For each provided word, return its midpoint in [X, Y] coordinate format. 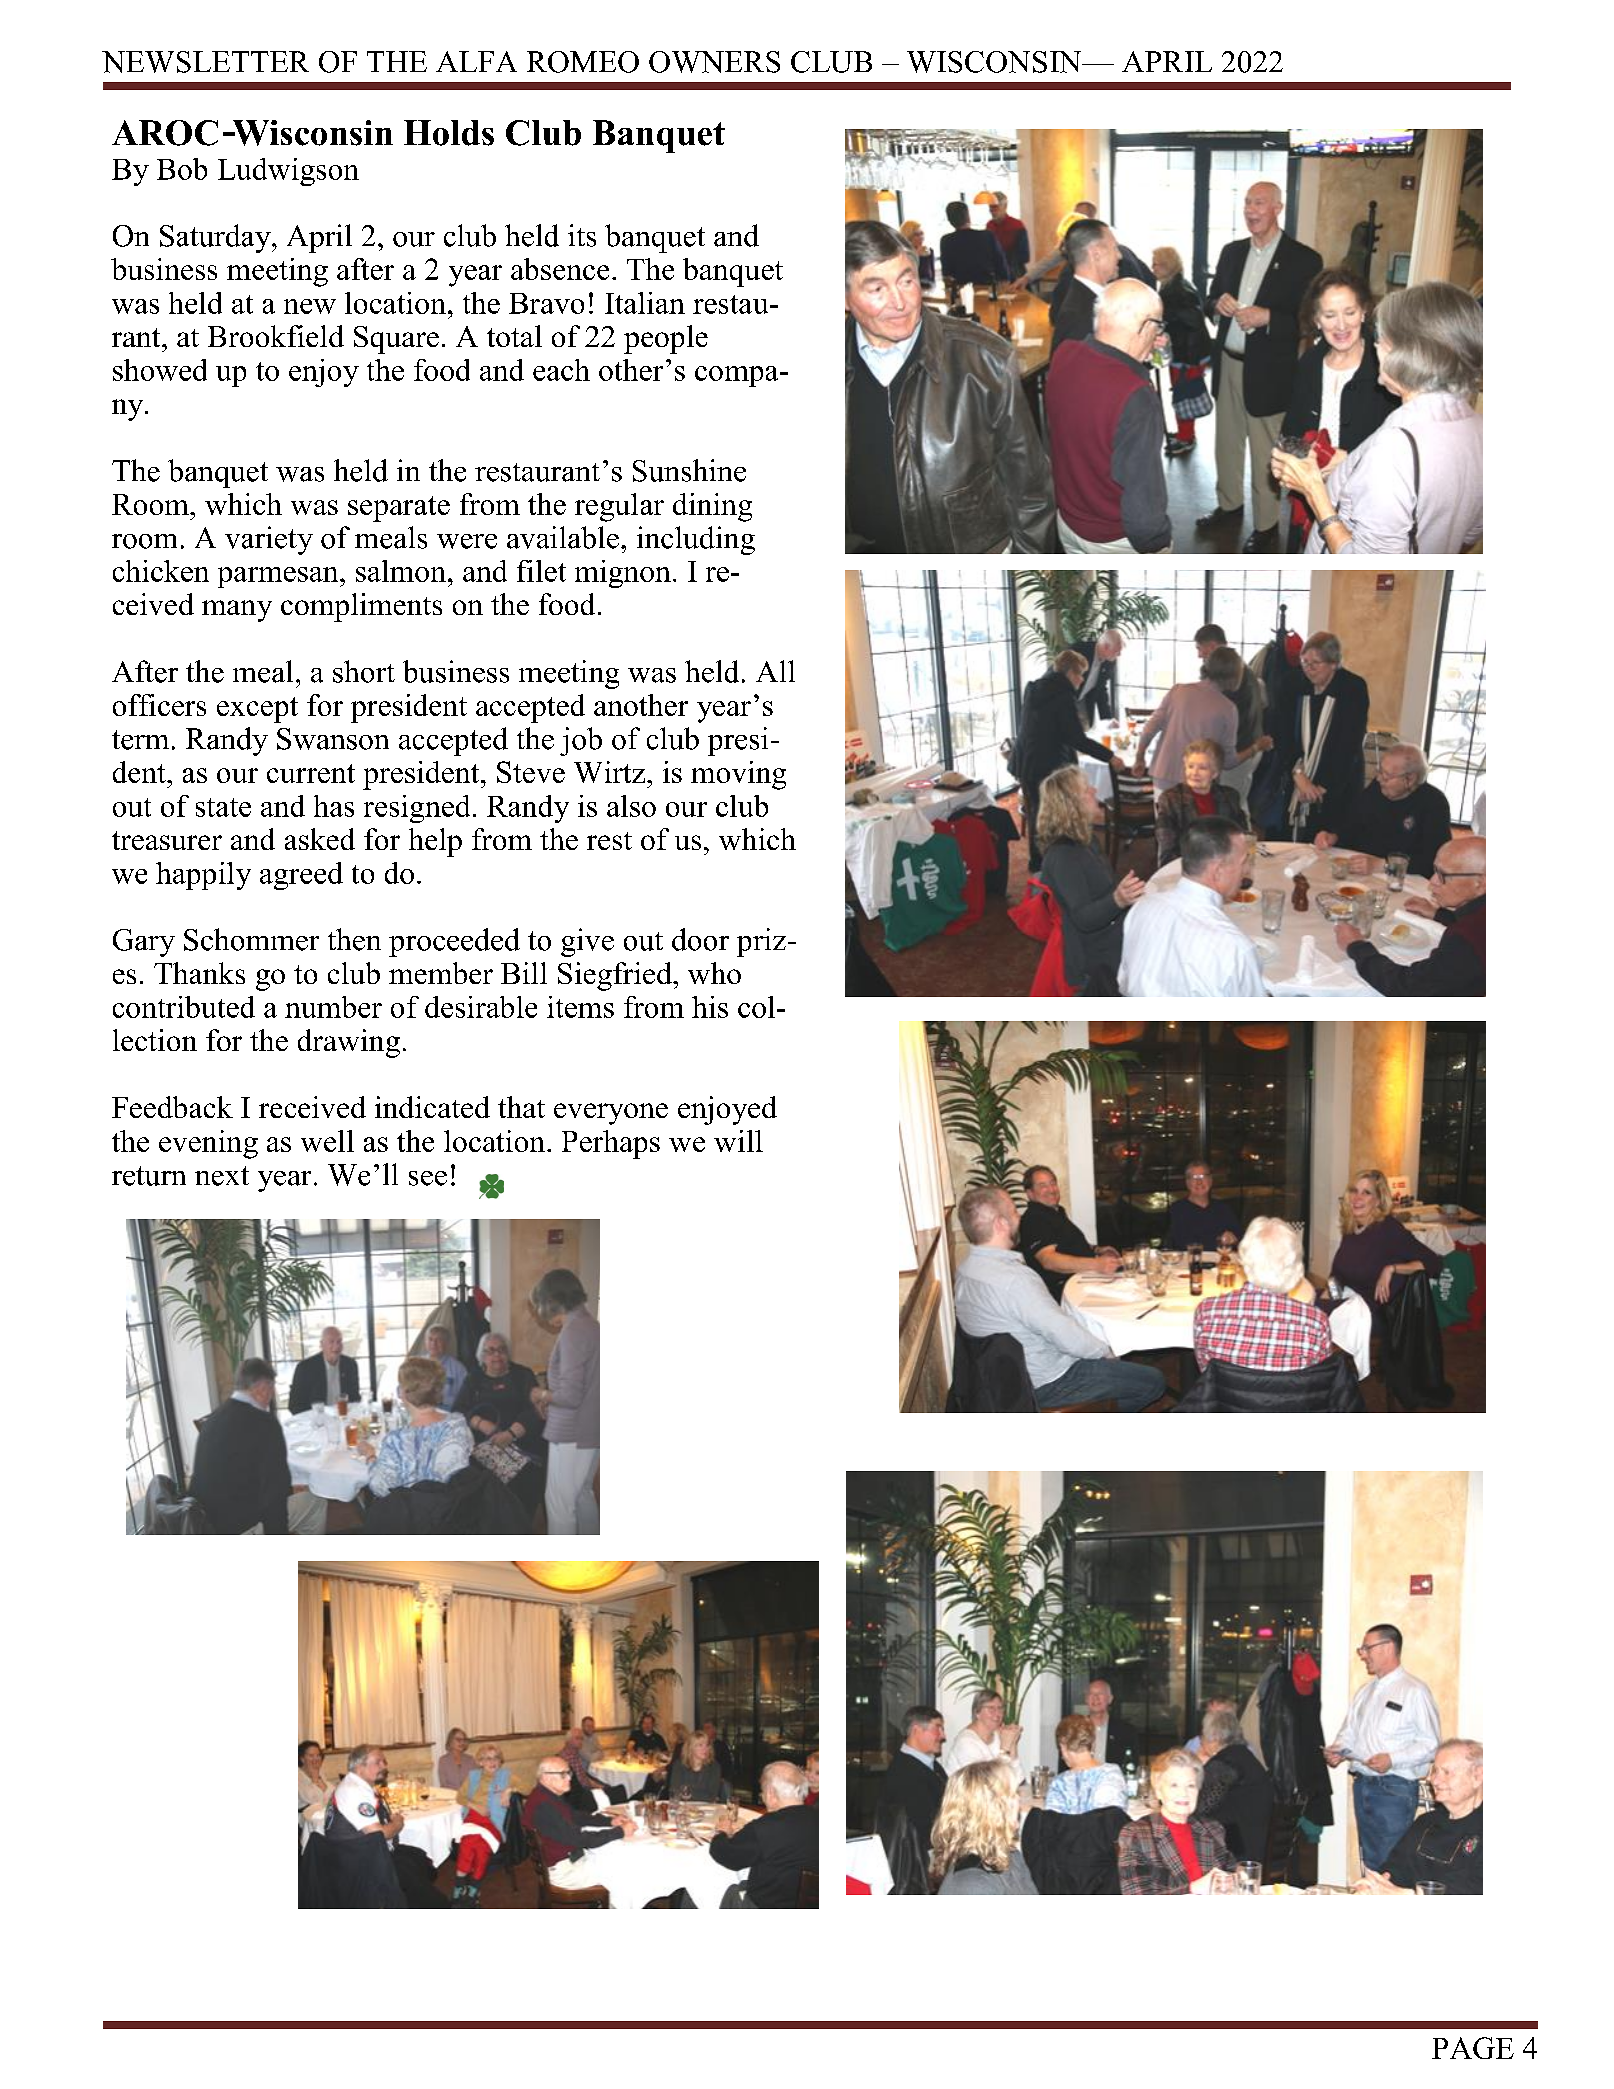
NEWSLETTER [205, 62]
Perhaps [611, 1144]
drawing [349, 1043]
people [666, 339]
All [775, 671]
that [521, 1107]
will [738, 1141]
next [222, 1176]
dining [712, 507]
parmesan [279, 577]
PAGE [1473, 2048]
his [710, 1007]
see [428, 1178]
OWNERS [714, 62]
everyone [611, 1114]
